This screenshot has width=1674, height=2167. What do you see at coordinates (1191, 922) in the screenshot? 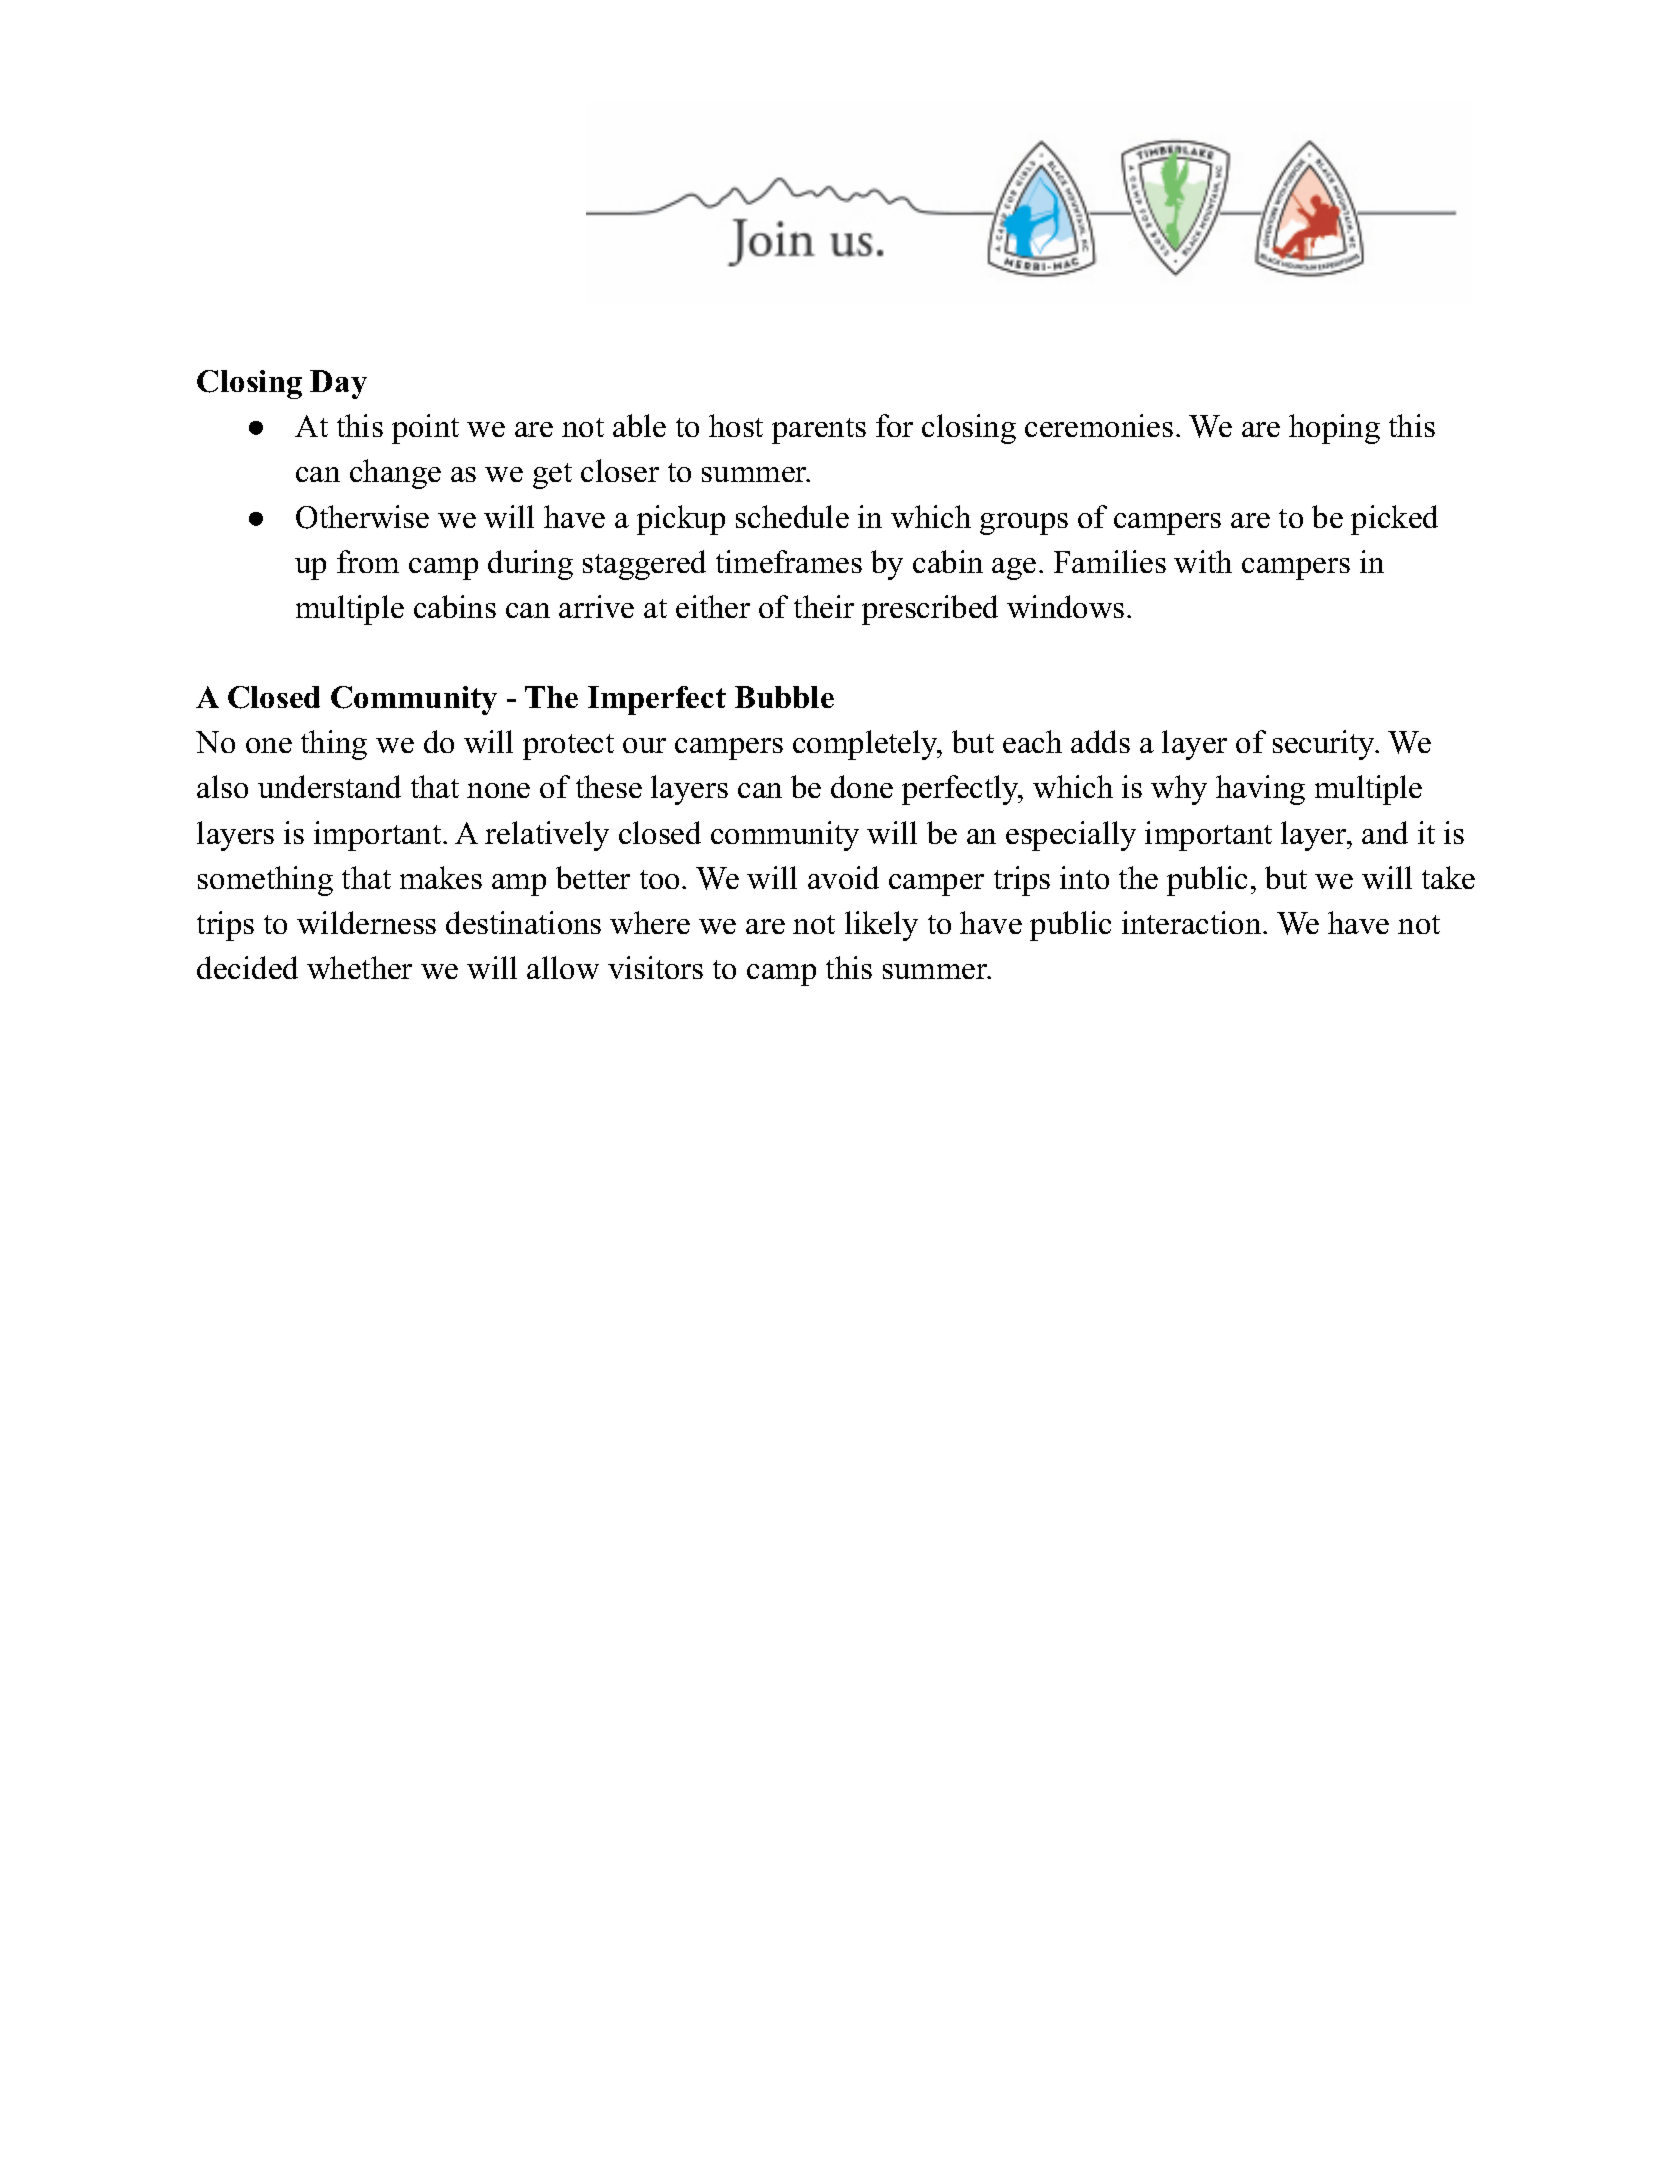
I see `interaction` at bounding box center [1191, 922].
